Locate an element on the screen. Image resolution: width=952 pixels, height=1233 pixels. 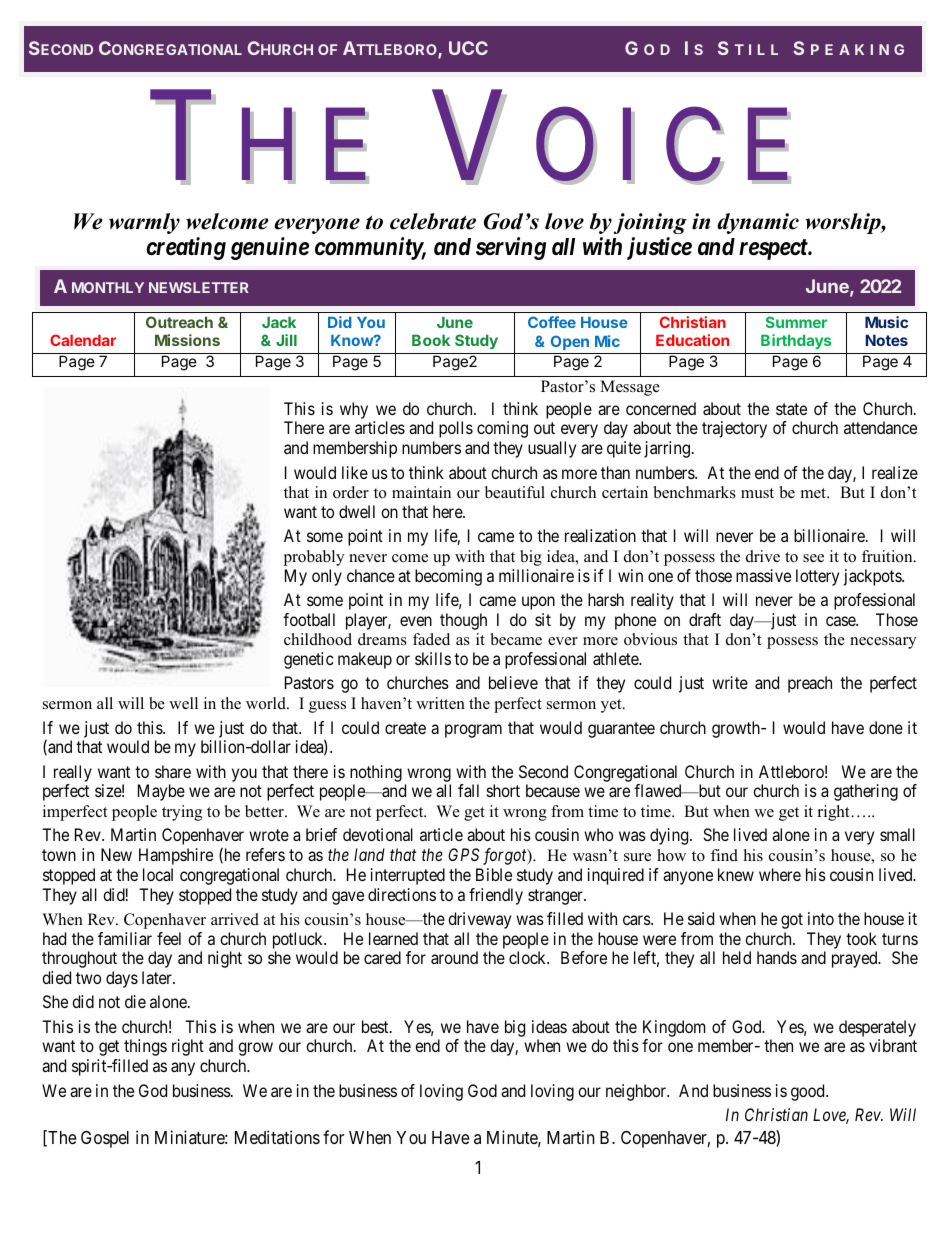
football is located at coordinates (309, 619).
